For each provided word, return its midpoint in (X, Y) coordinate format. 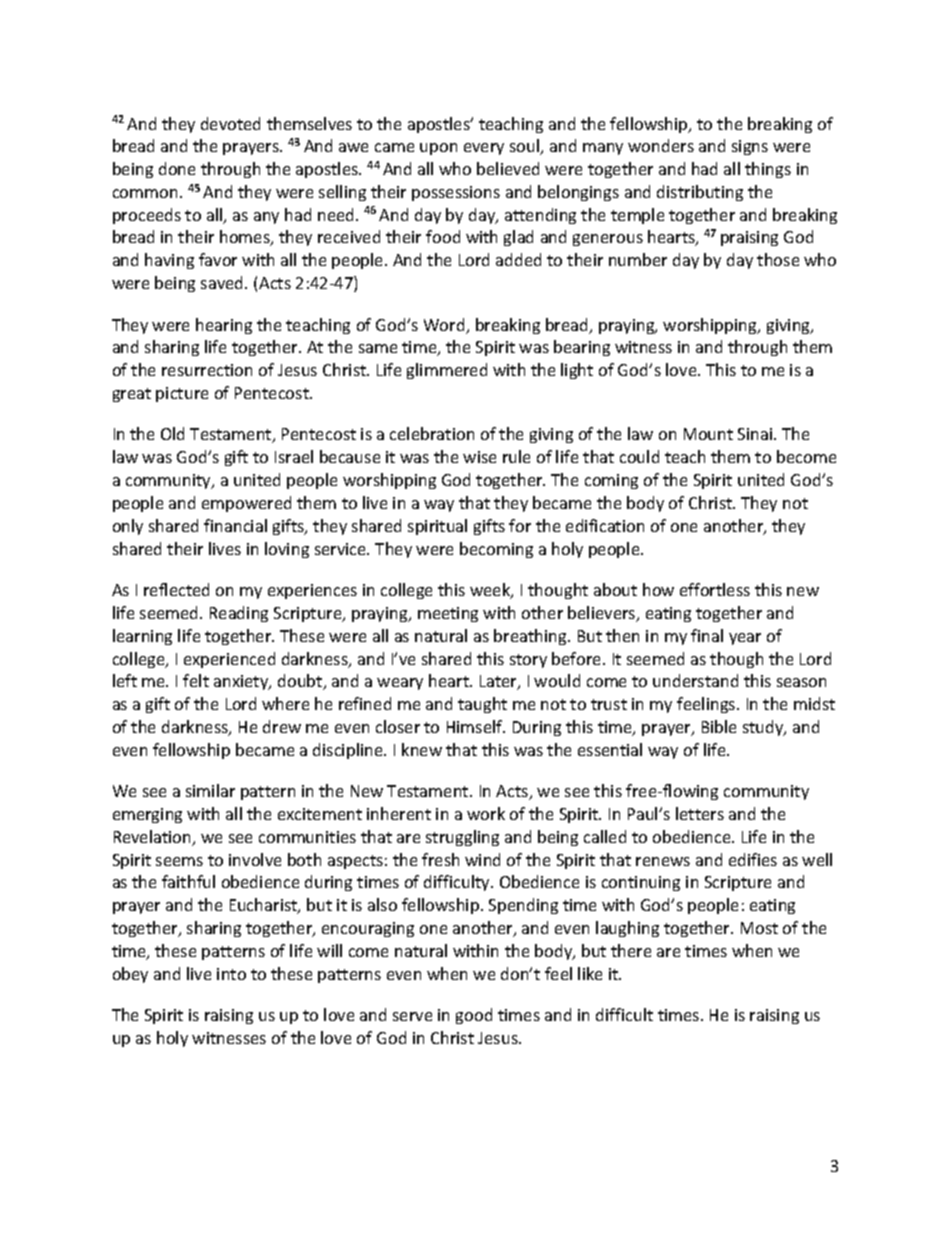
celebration (432, 433)
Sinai (756, 434)
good (474, 1016)
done (177, 168)
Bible (719, 726)
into (231, 974)
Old (172, 433)
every (484, 149)
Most (759, 928)
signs (750, 147)
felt (196, 680)
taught (482, 705)
